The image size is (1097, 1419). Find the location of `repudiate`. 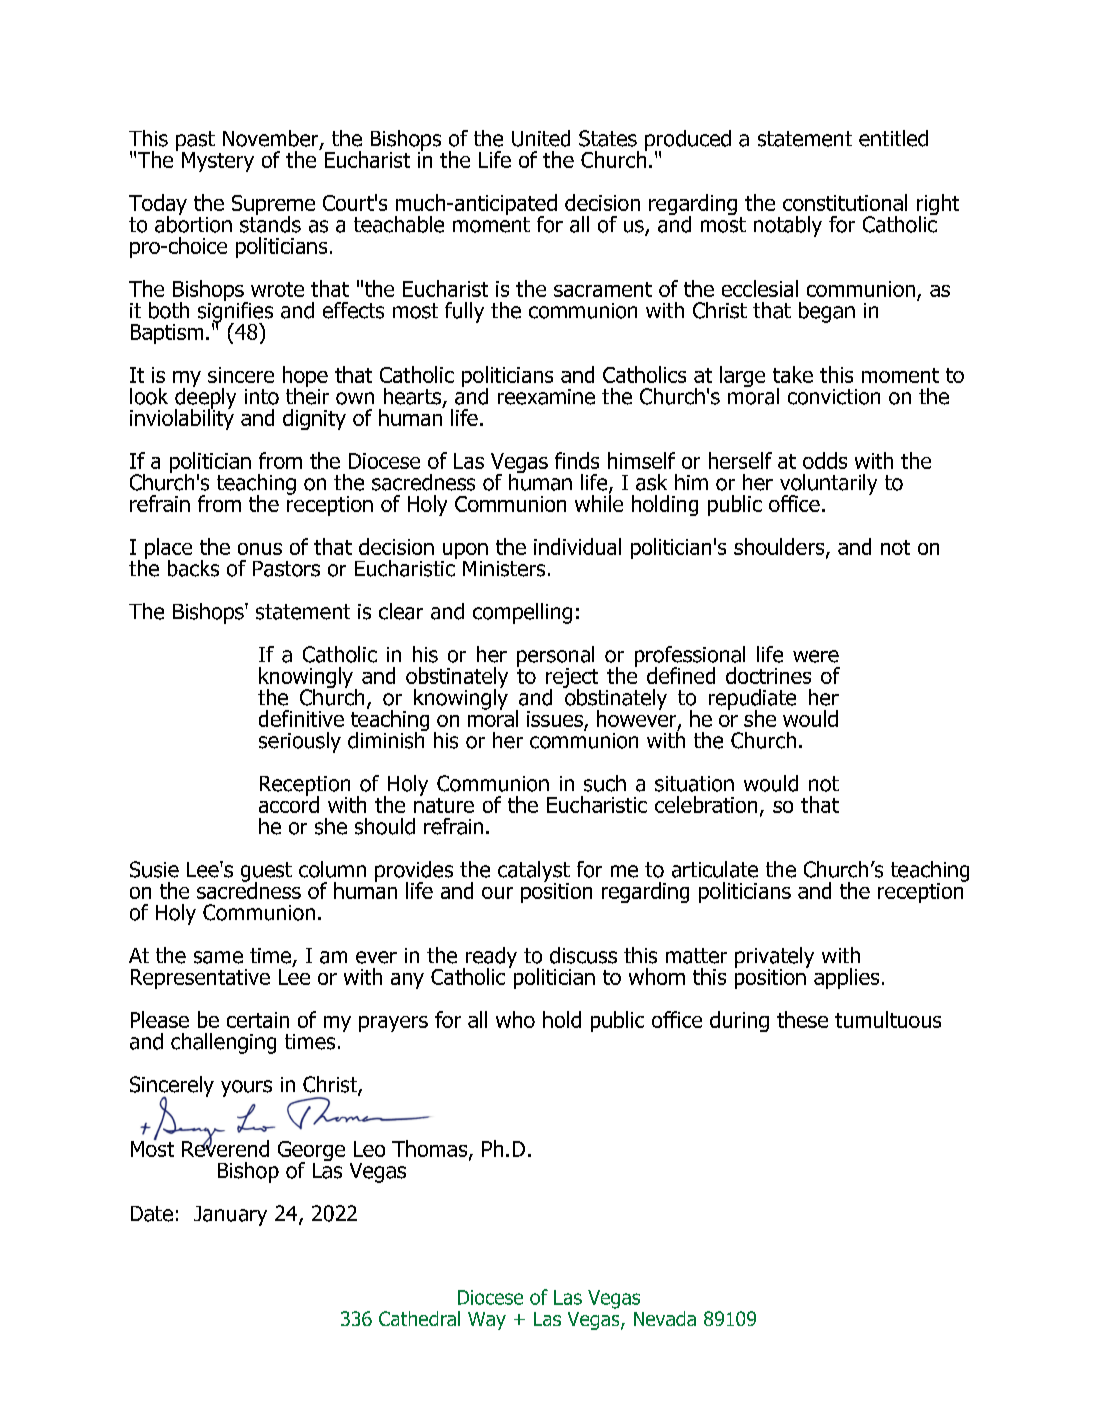

repudiate is located at coordinates (752, 700).
